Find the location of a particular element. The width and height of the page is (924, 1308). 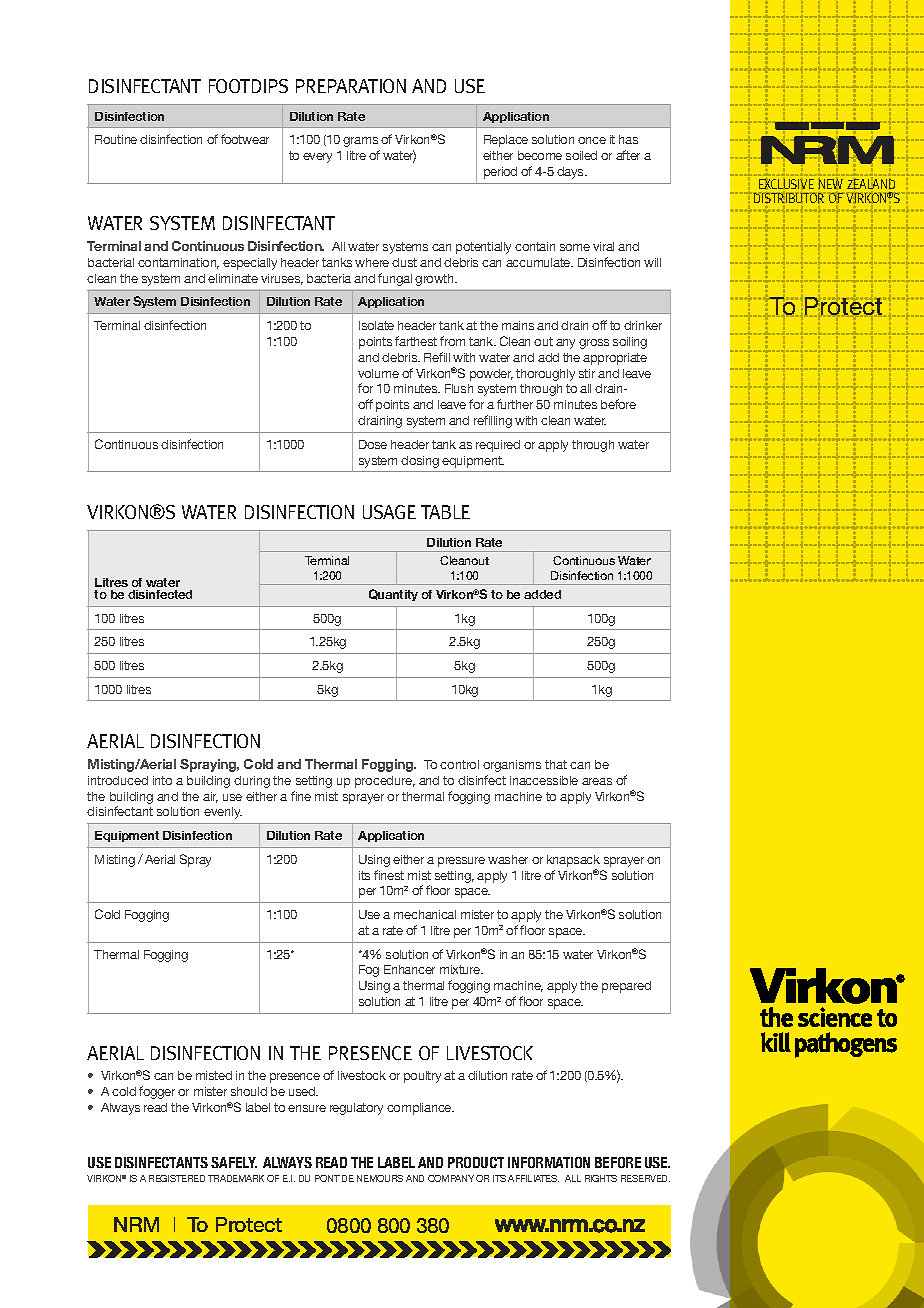

organisms is located at coordinates (512, 766).
